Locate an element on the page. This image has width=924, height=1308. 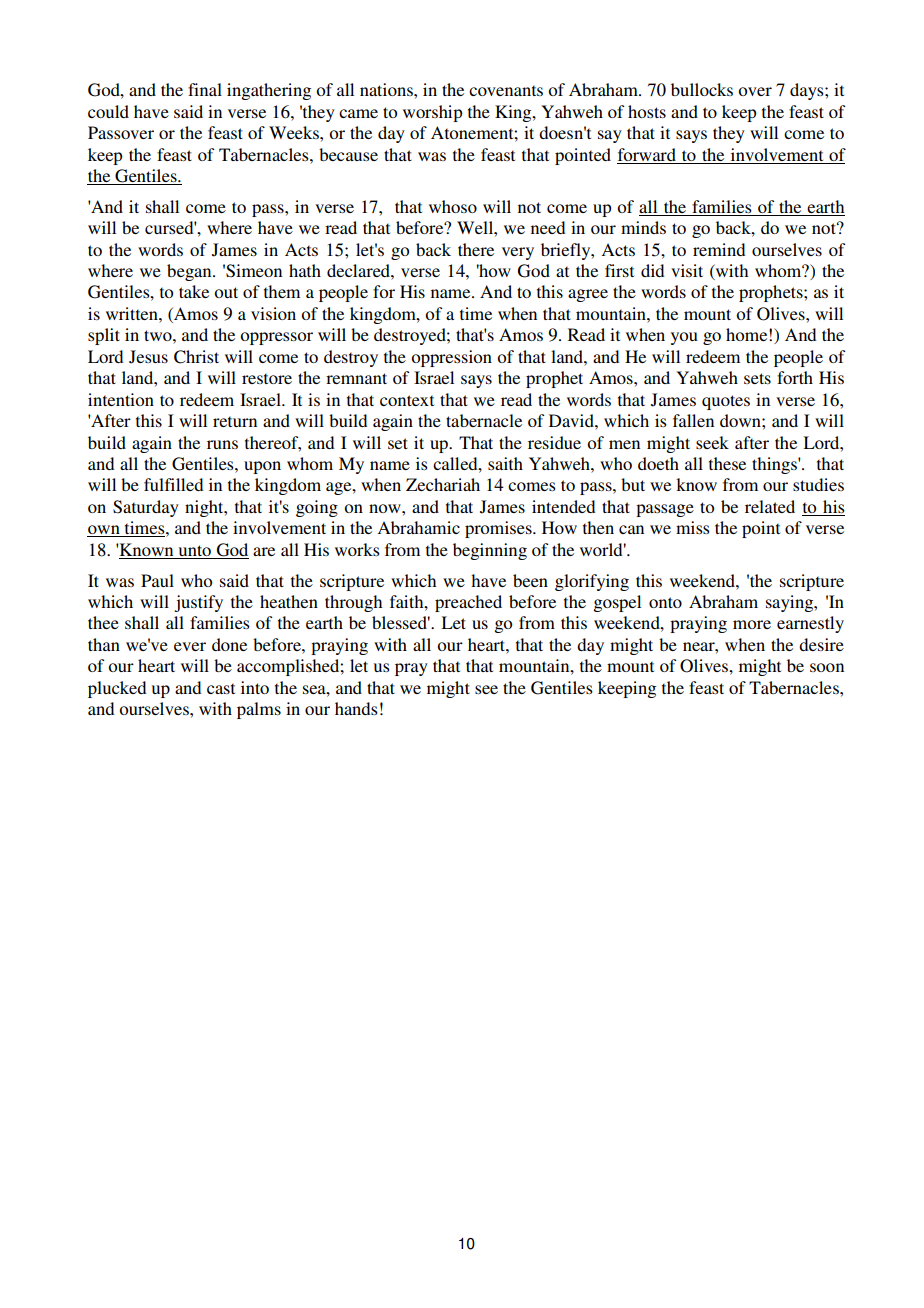
soon is located at coordinates (827, 667).
